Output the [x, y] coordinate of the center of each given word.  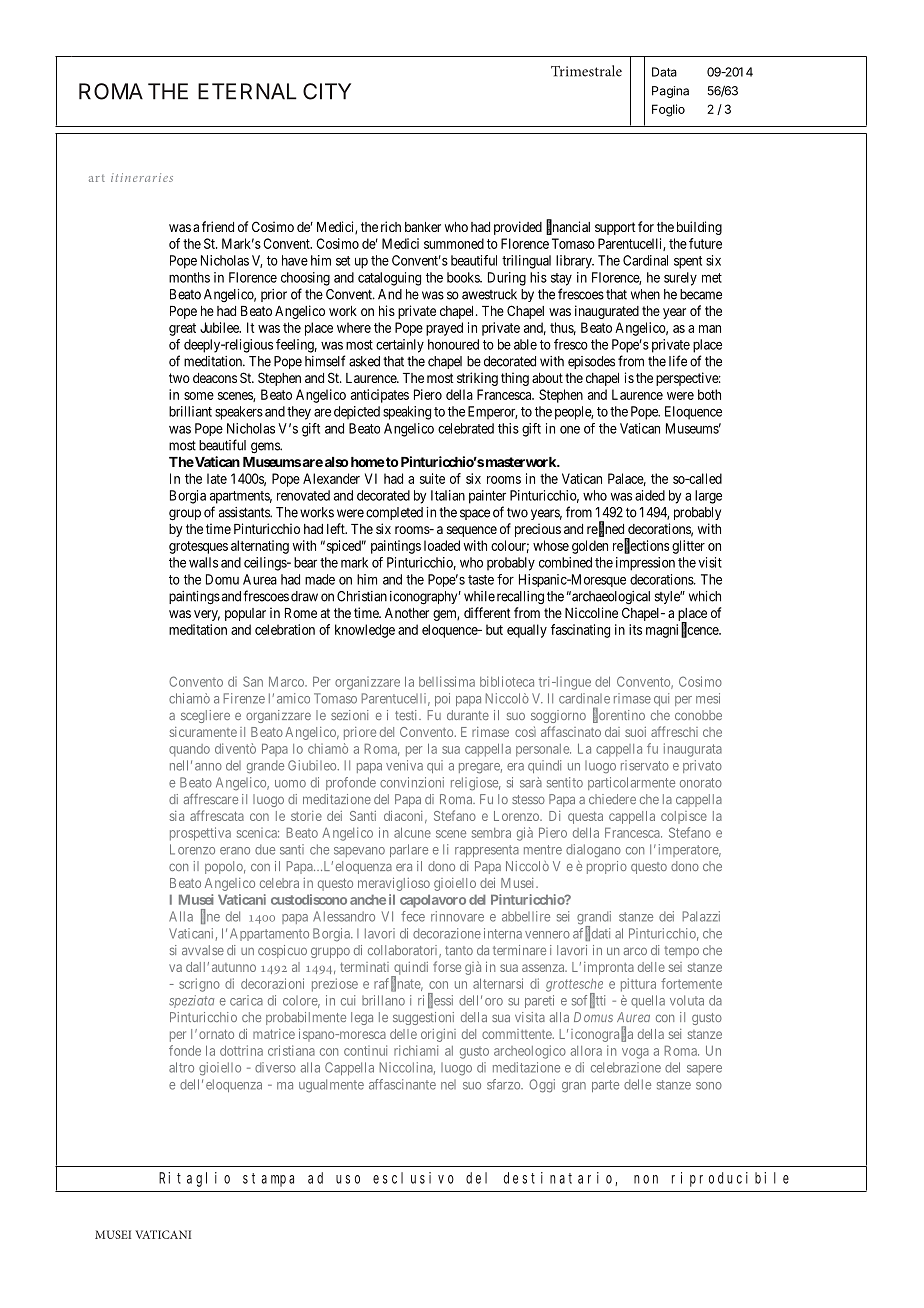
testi [407, 715]
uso [348, 1179]
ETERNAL [247, 91]
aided [650, 495]
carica [246, 1000]
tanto [459, 950]
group [185, 515]
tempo [681, 952]
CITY [327, 91]
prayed [444, 329]
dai [612, 732]
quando [189, 750]
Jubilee [220, 327]
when [645, 294]
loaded [442, 545]
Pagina [670, 92]
